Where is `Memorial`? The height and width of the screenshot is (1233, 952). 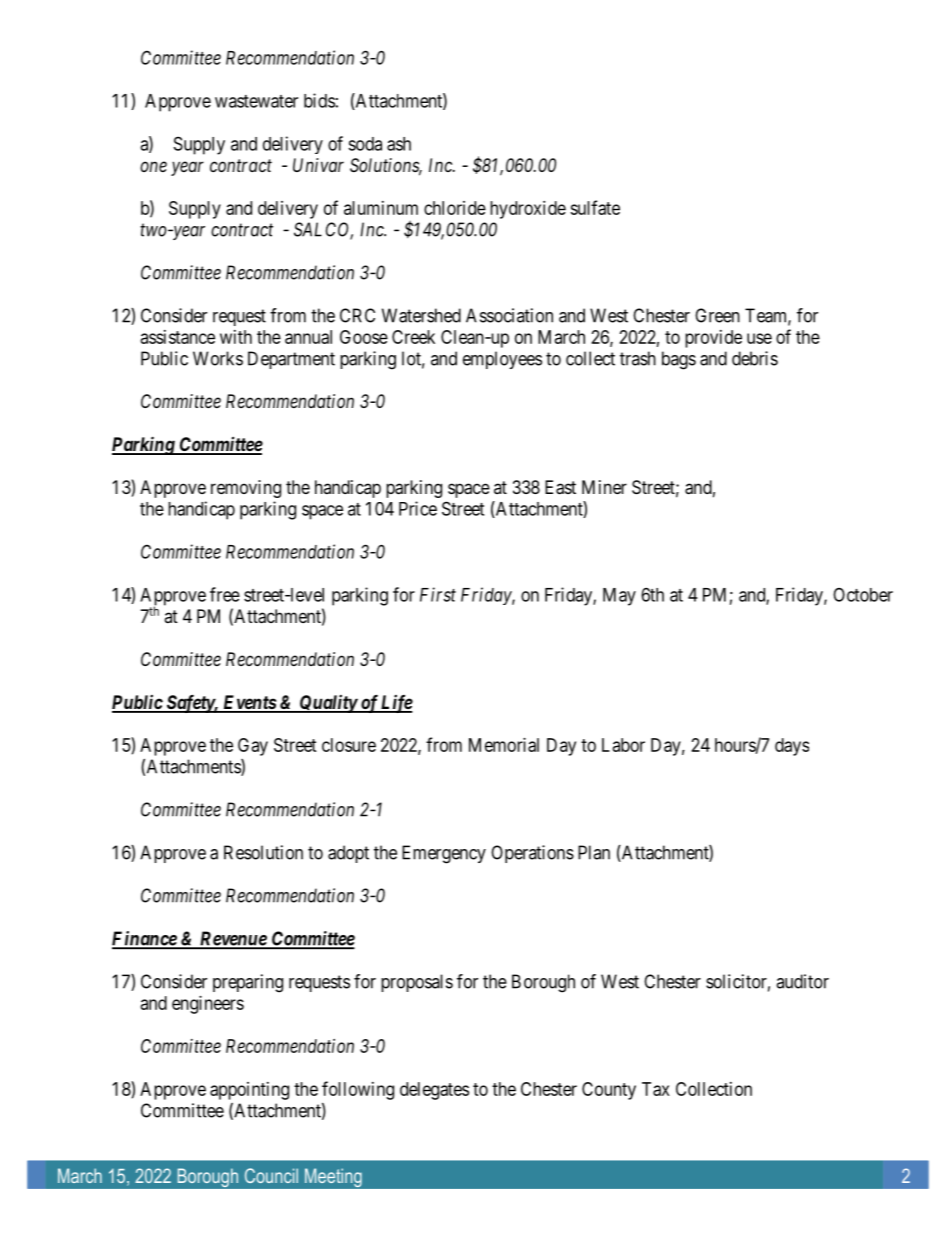
Memorial is located at coordinates (504, 745).
